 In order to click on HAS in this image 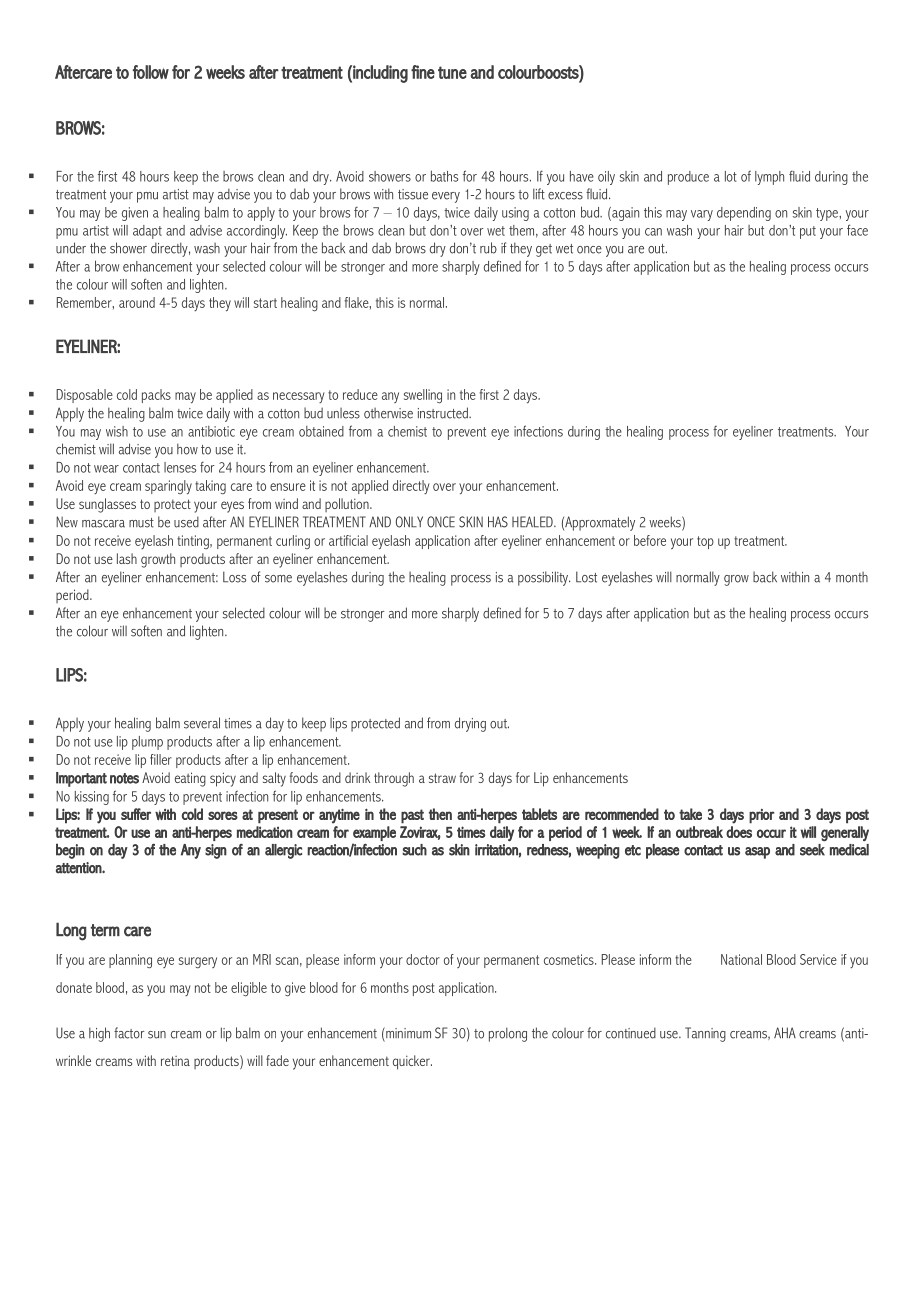, I will do `click(498, 522)`.
